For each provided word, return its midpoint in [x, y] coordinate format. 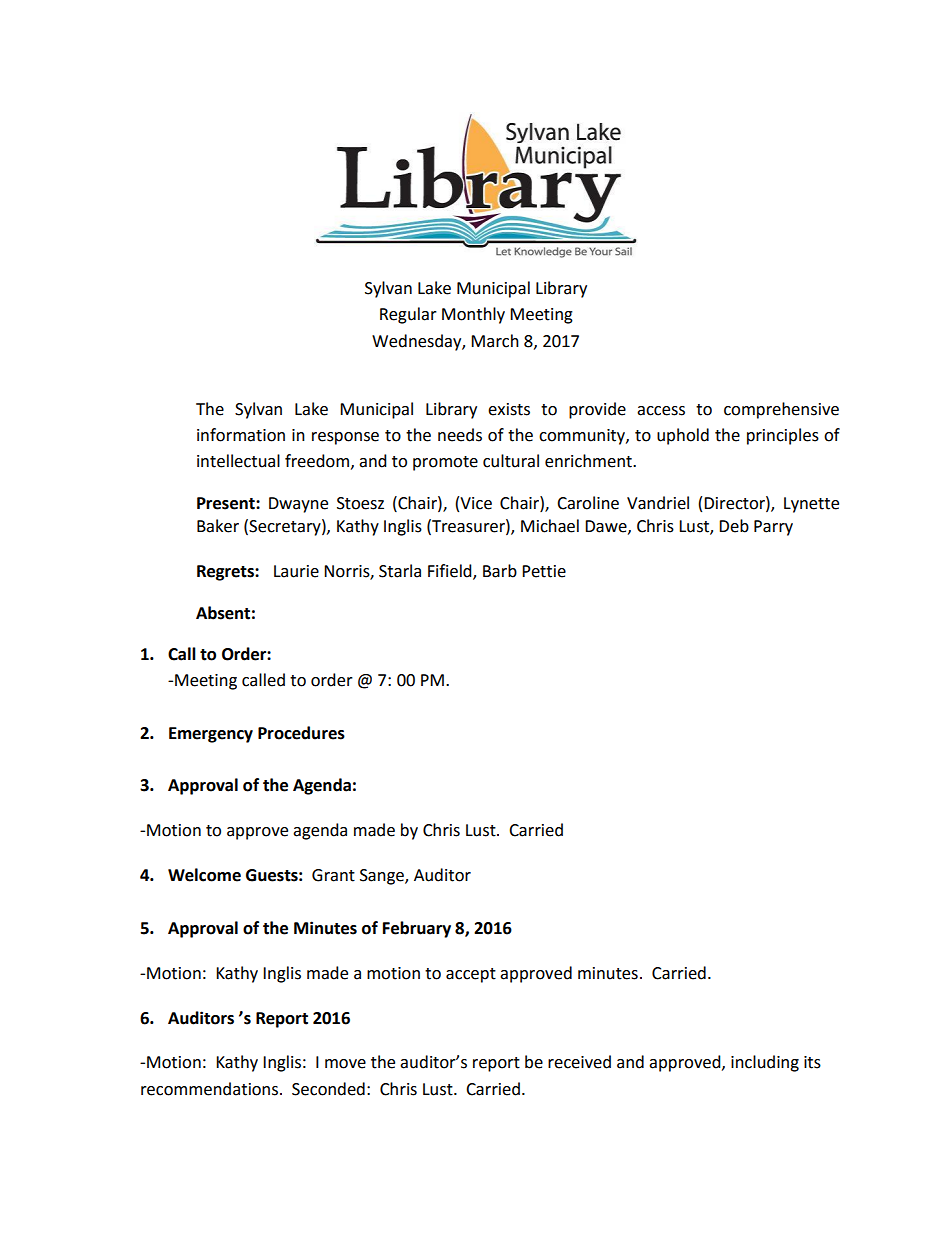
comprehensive [781, 410]
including [765, 1063]
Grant [333, 875]
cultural [511, 461]
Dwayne [298, 505]
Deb [734, 526]
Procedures [301, 733]
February [417, 929]
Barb [500, 571]
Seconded [328, 1089]
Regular [408, 315]
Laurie [296, 571]
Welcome [204, 875]
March [495, 341]
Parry [773, 528]
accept [471, 975]
